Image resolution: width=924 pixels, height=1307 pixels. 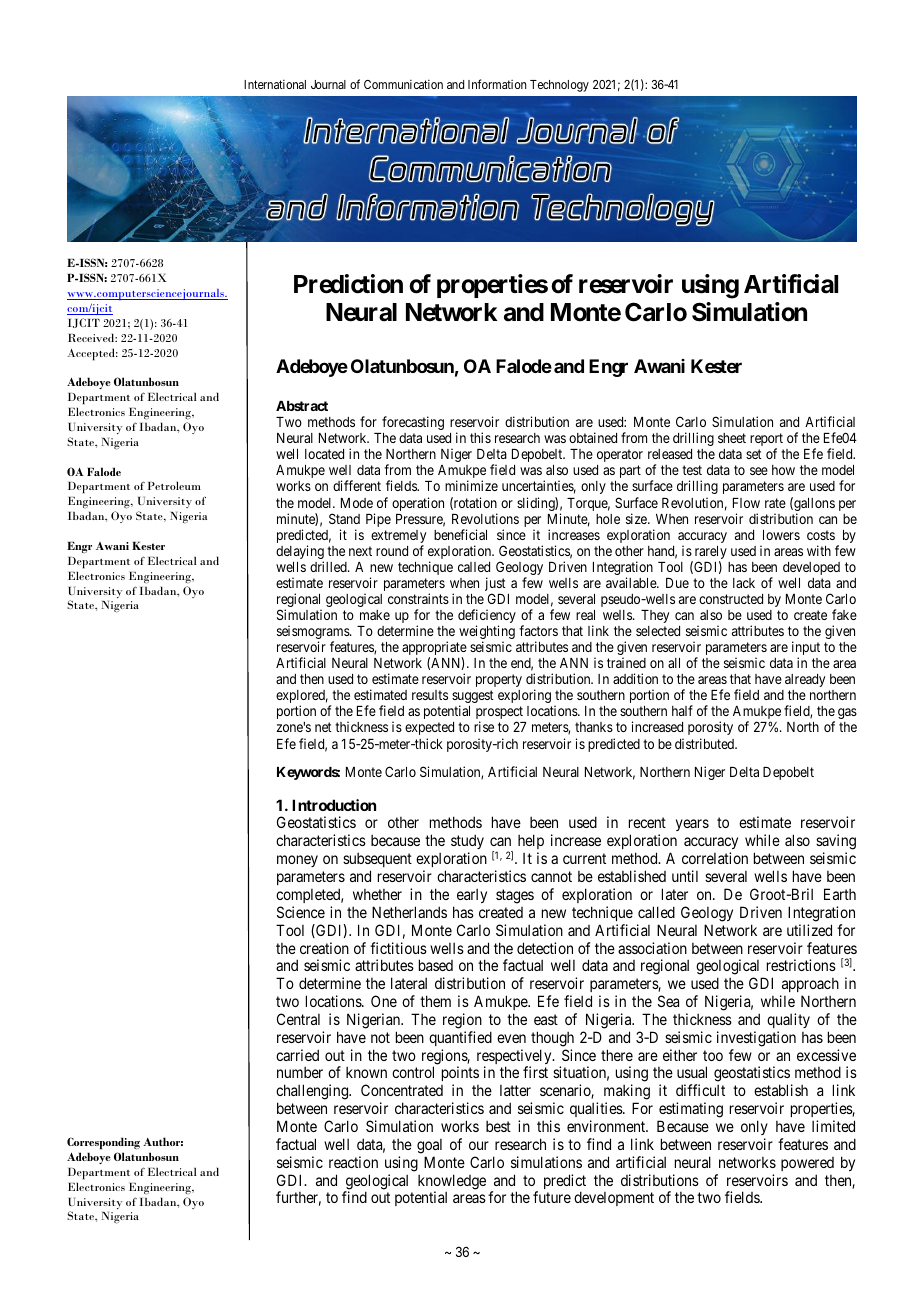 What do you see at coordinates (759, 471) in the page?
I see `see` at bounding box center [759, 471].
